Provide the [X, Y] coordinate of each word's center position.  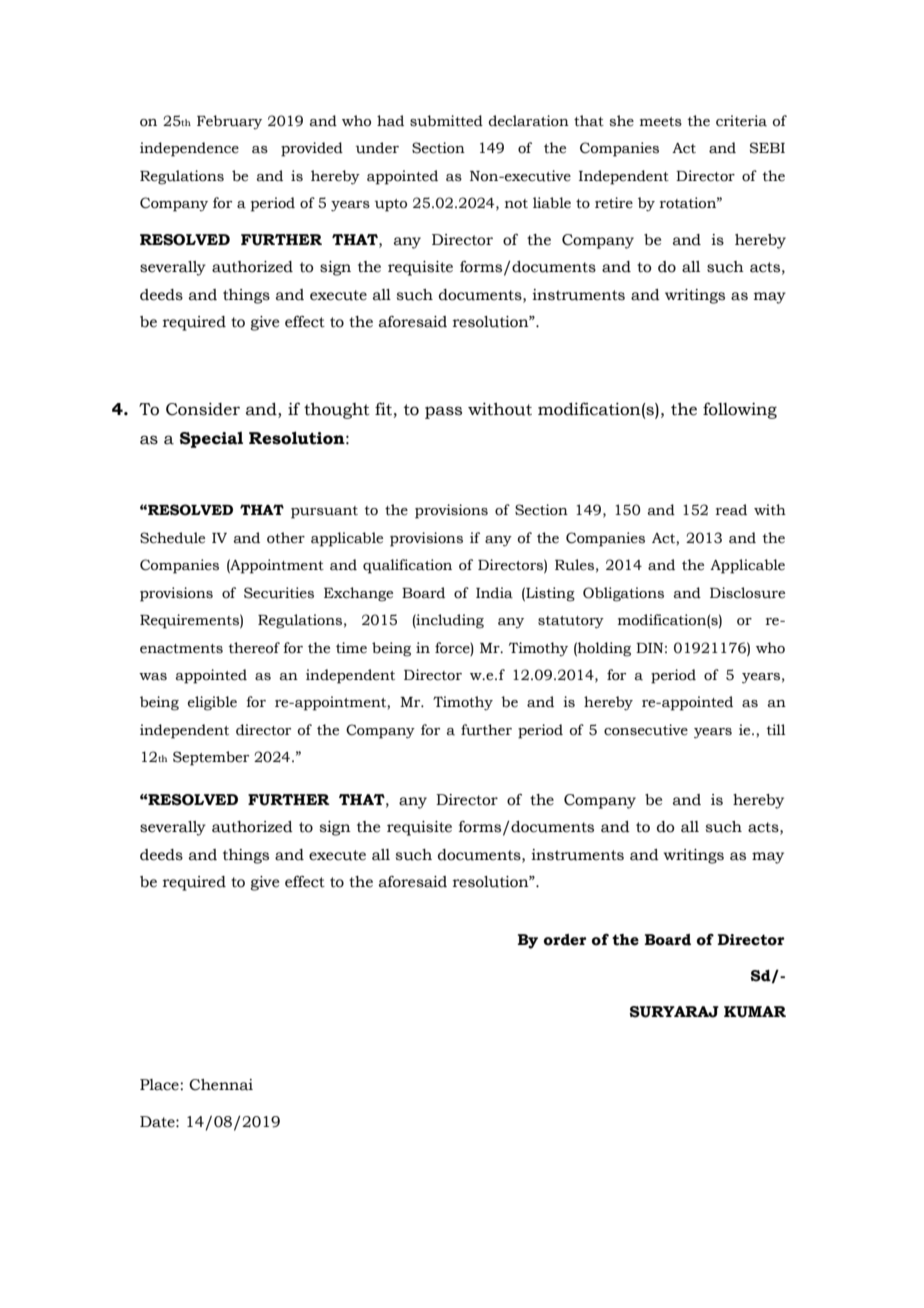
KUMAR [755, 1012]
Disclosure [747, 593]
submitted [446, 121]
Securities [279, 593]
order [565, 940]
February [229, 122]
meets [661, 122]
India [494, 593]
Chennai [221, 1085]
